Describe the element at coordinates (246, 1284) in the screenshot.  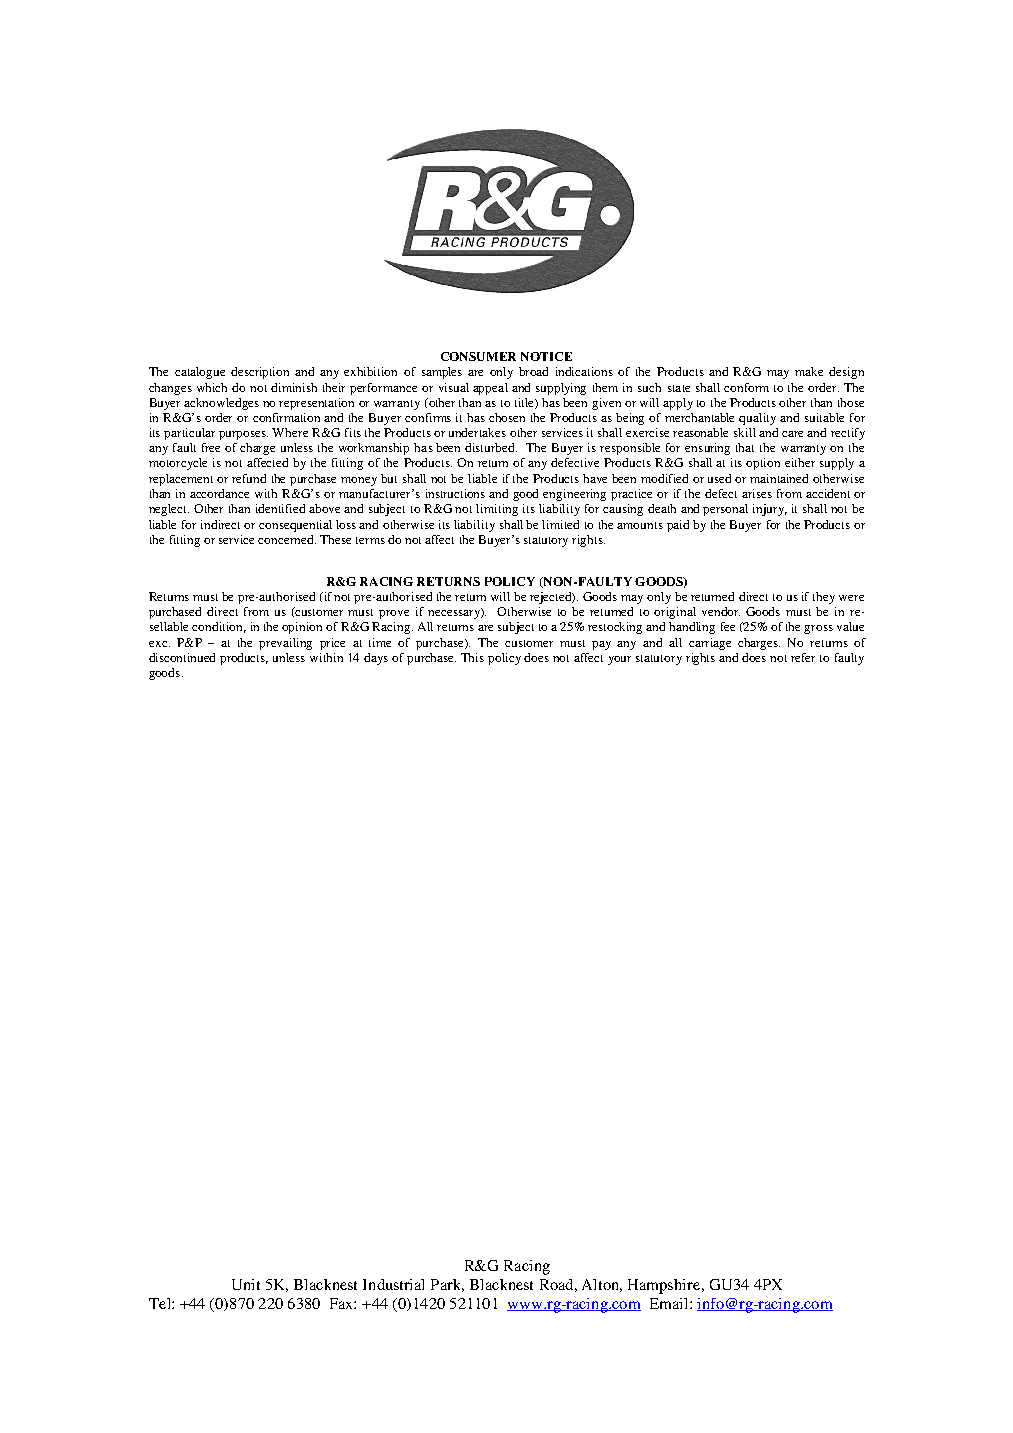
I see `Unit` at that location.
